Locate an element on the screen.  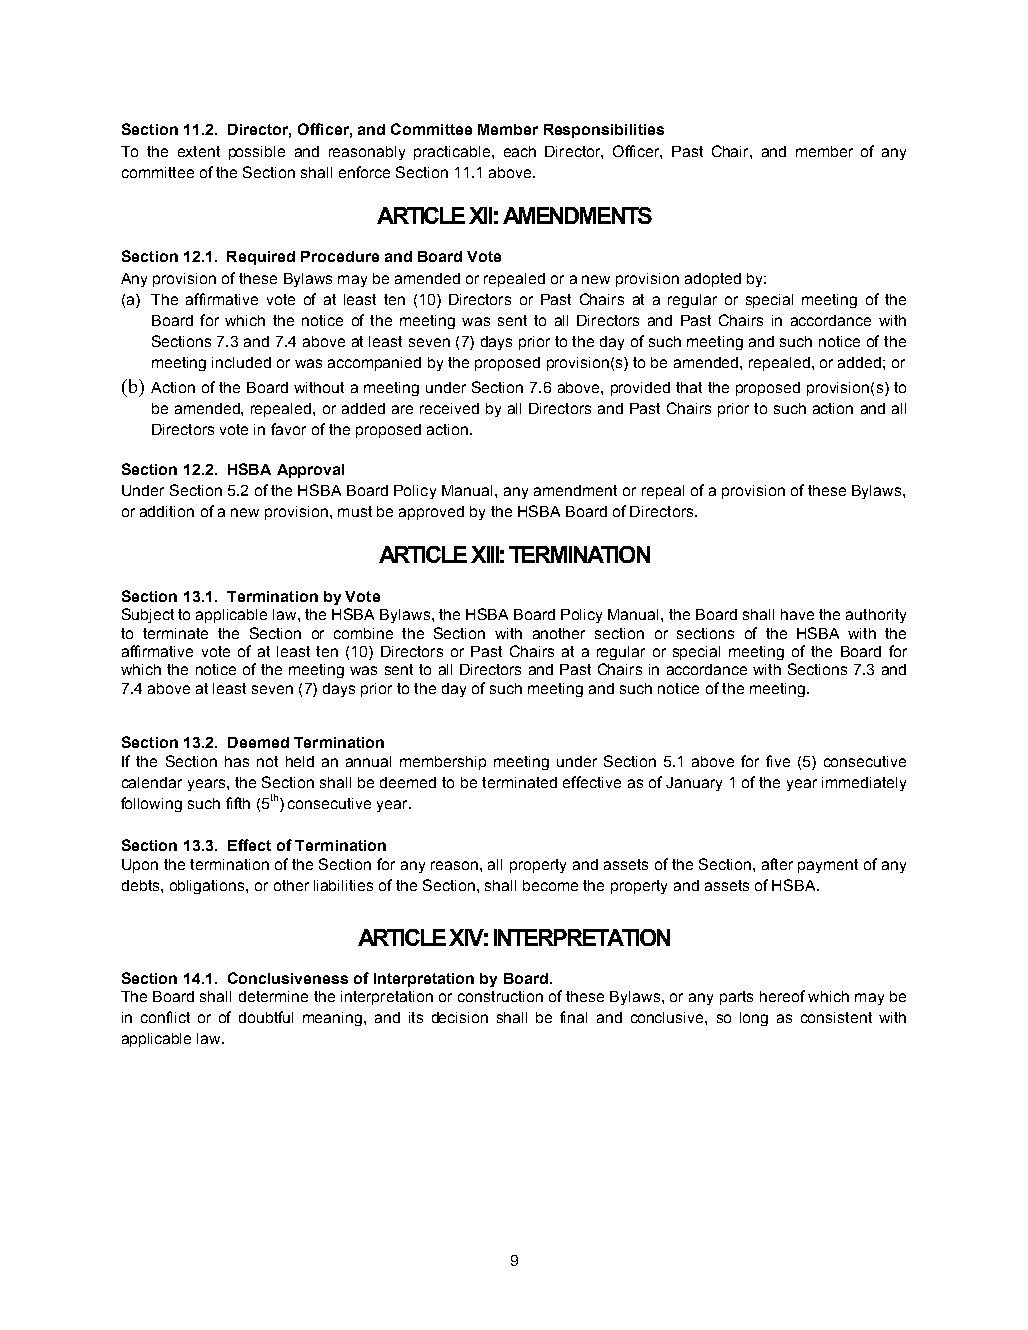
Responsibilities is located at coordinates (604, 131).
